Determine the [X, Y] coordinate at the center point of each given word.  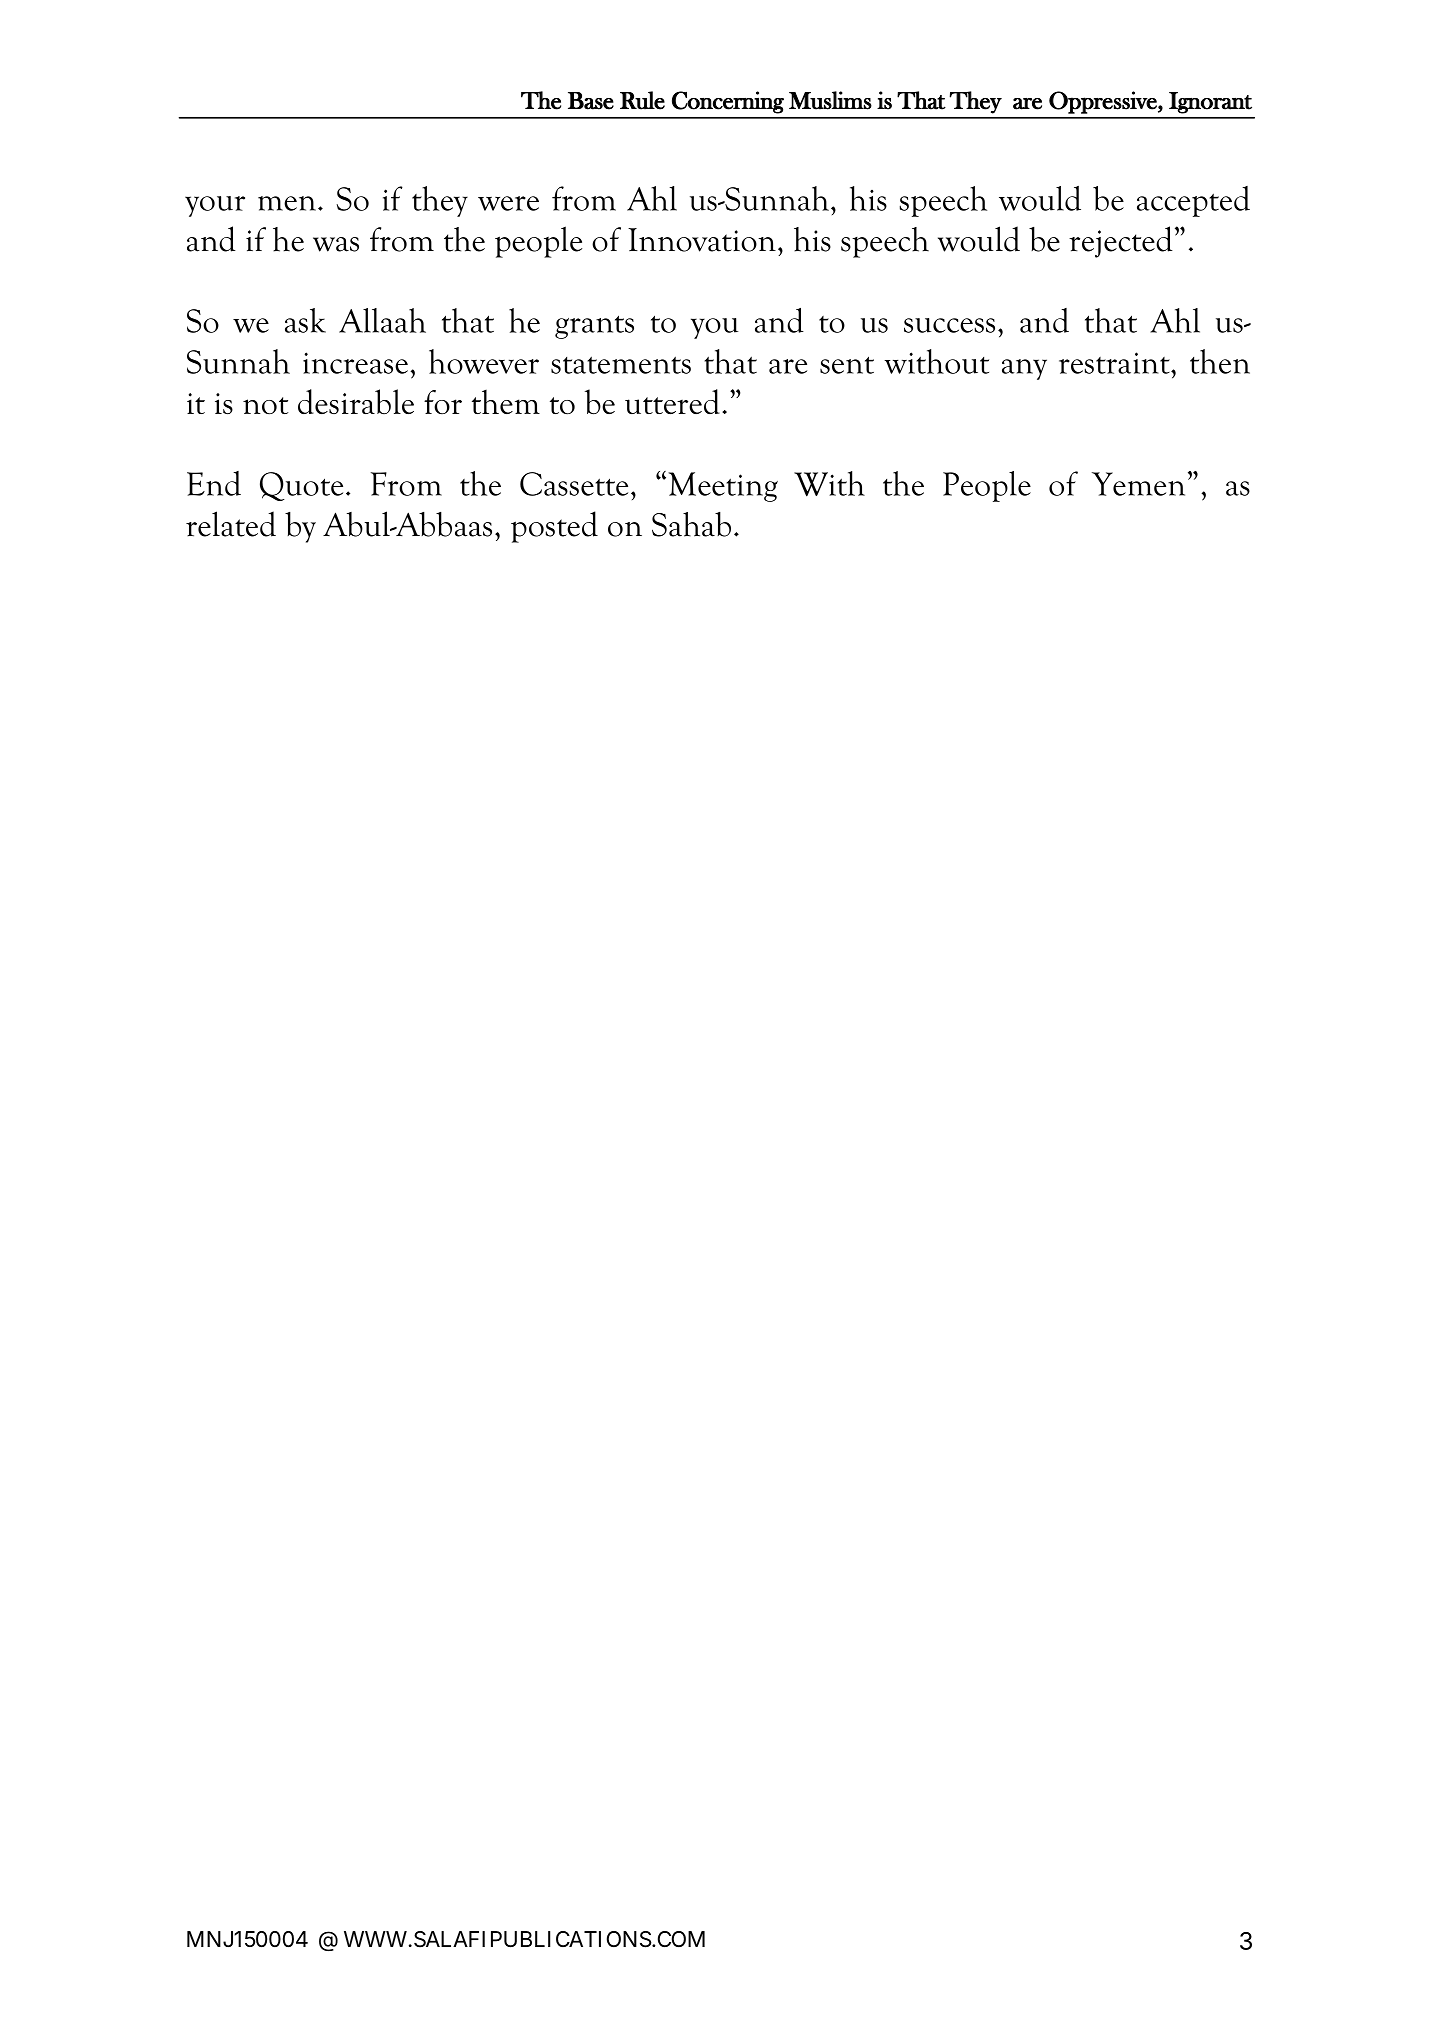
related [231, 524]
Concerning [728, 102]
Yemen [1138, 484]
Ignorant [1210, 103]
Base [591, 101]
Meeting [723, 487]
